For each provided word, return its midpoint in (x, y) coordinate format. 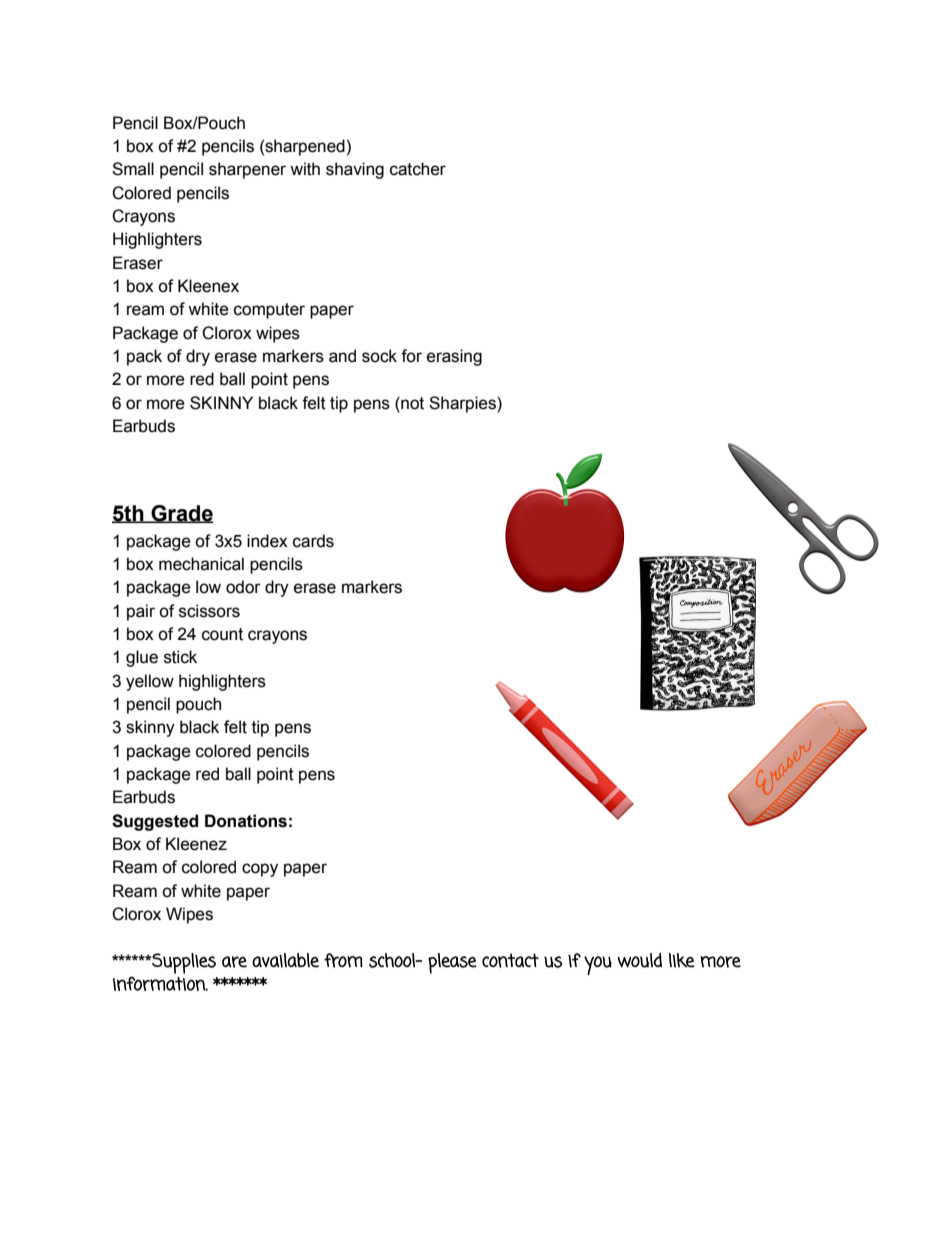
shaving (355, 170)
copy (260, 870)
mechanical (201, 564)
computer (269, 311)
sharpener (247, 170)
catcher (418, 169)
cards (313, 541)
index (267, 541)
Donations (246, 821)
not (411, 403)
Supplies (183, 963)
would (640, 960)
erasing (454, 357)
